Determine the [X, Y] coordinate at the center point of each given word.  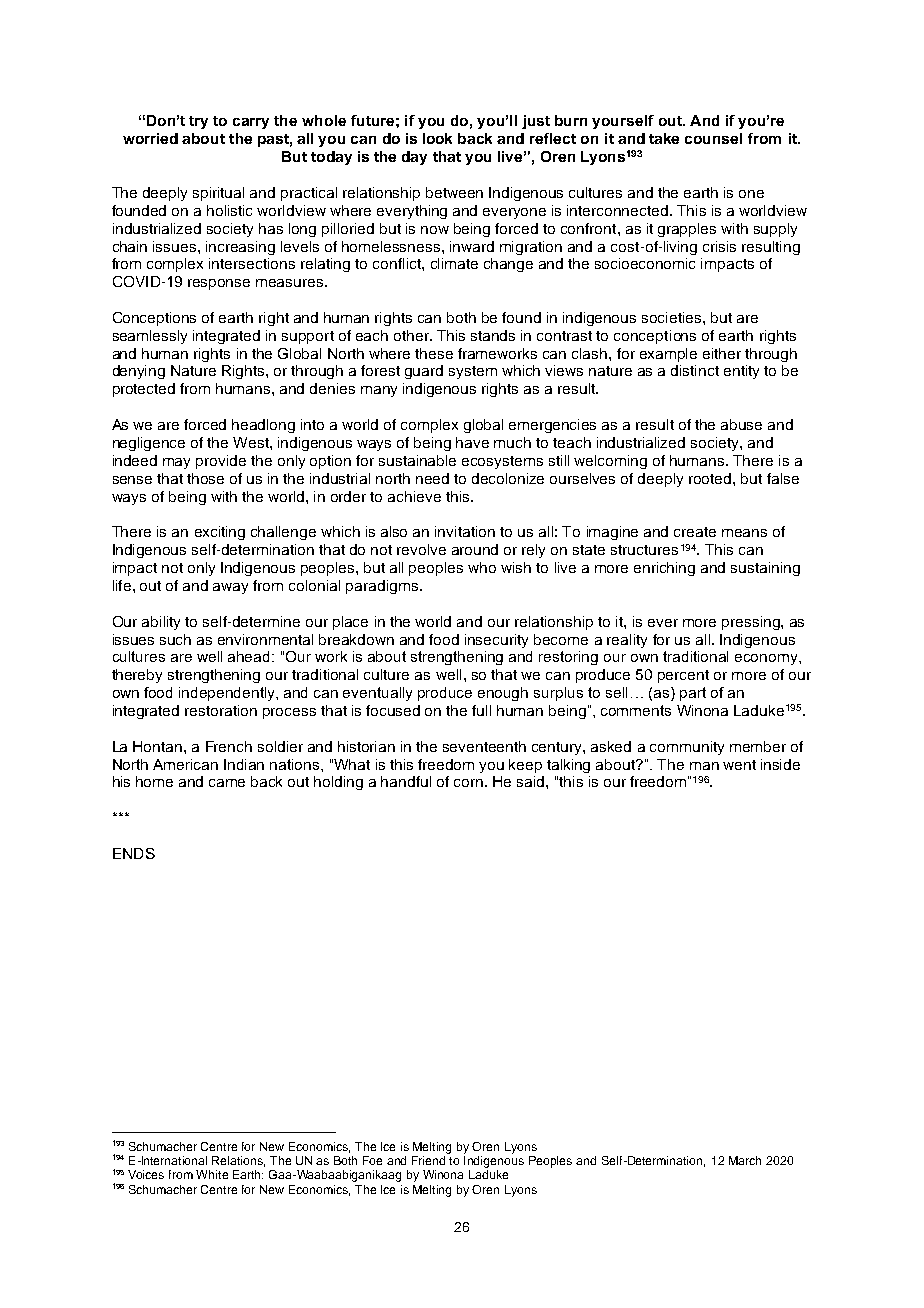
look [437, 138]
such [175, 639]
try [198, 122]
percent [683, 676]
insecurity [496, 641]
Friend [428, 1160]
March [745, 1160]
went [739, 765]
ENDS [134, 853]
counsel [713, 138]
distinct [695, 370]
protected [144, 390]
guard [424, 372]
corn [468, 783]
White [212, 1174]
